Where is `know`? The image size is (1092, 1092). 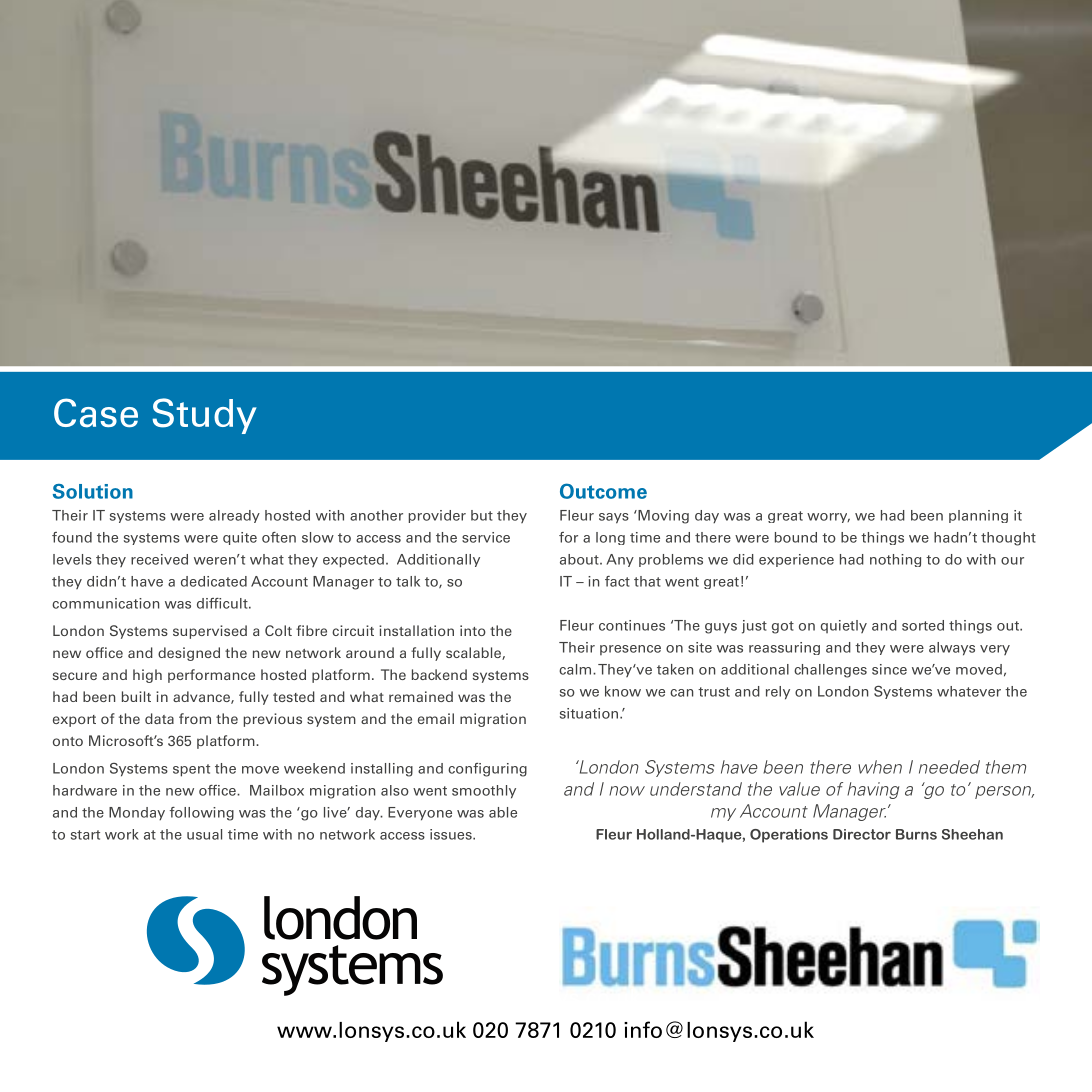
know is located at coordinates (623, 691).
